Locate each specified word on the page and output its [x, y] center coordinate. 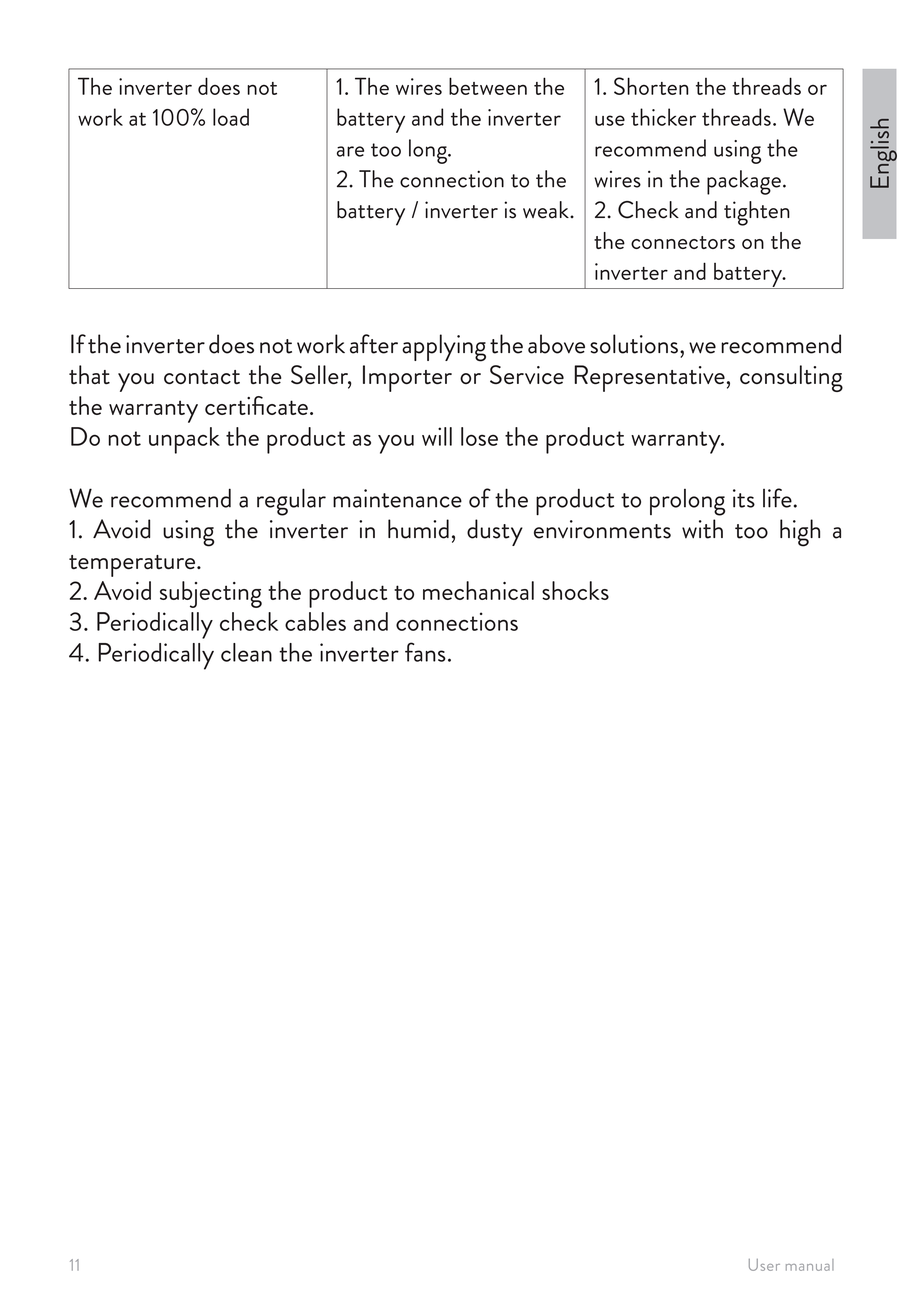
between [488, 86]
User [764, 1265]
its [744, 498]
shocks [575, 590]
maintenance [397, 498]
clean [246, 652]
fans [425, 652]
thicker [663, 117]
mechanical [478, 590]
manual [810, 1265]
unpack [184, 440]
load [231, 117]
